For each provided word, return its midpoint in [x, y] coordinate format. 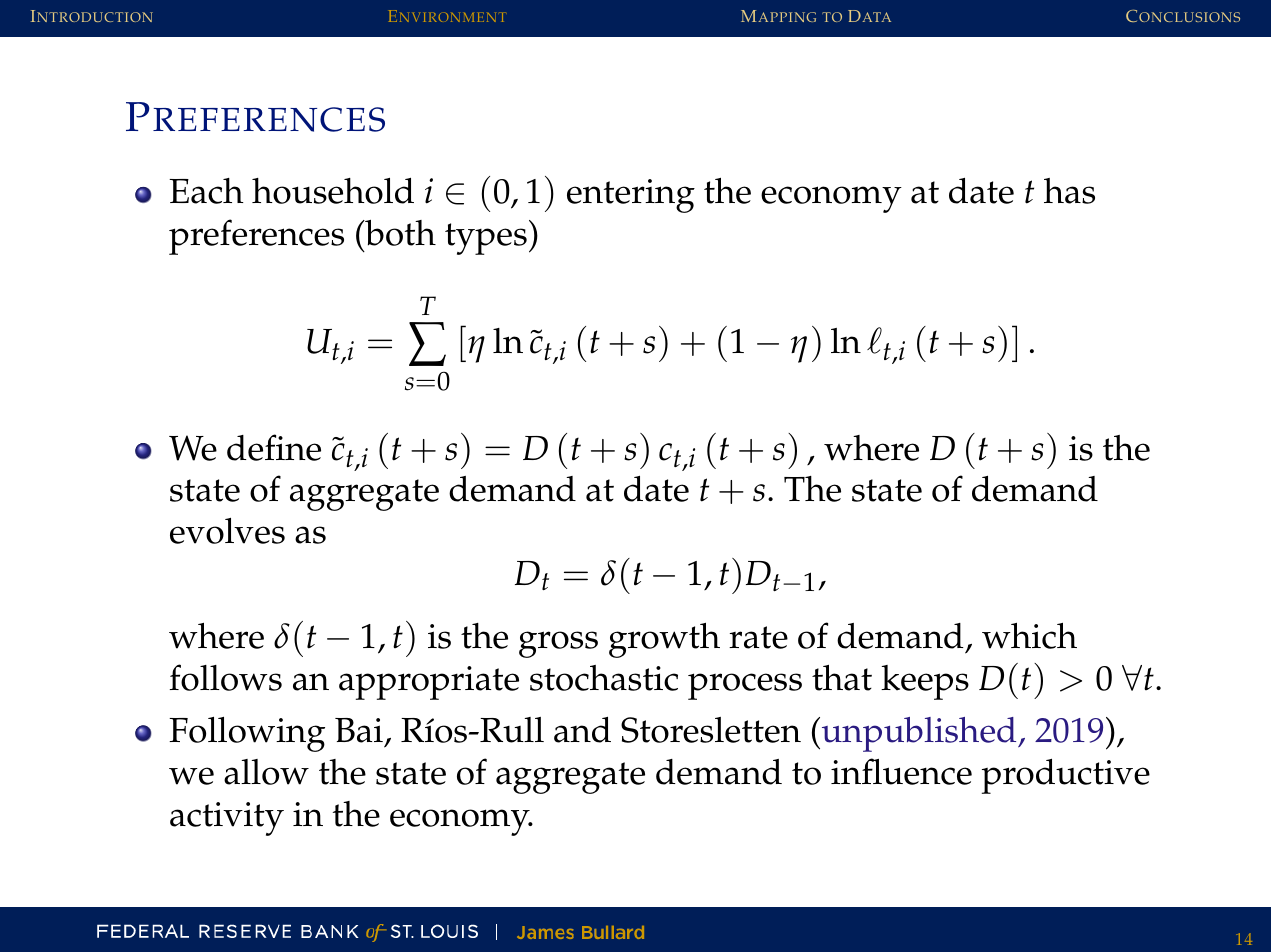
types [486, 239]
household [333, 191]
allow [266, 772]
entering [631, 196]
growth [664, 640]
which [1029, 636]
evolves [227, 531]
